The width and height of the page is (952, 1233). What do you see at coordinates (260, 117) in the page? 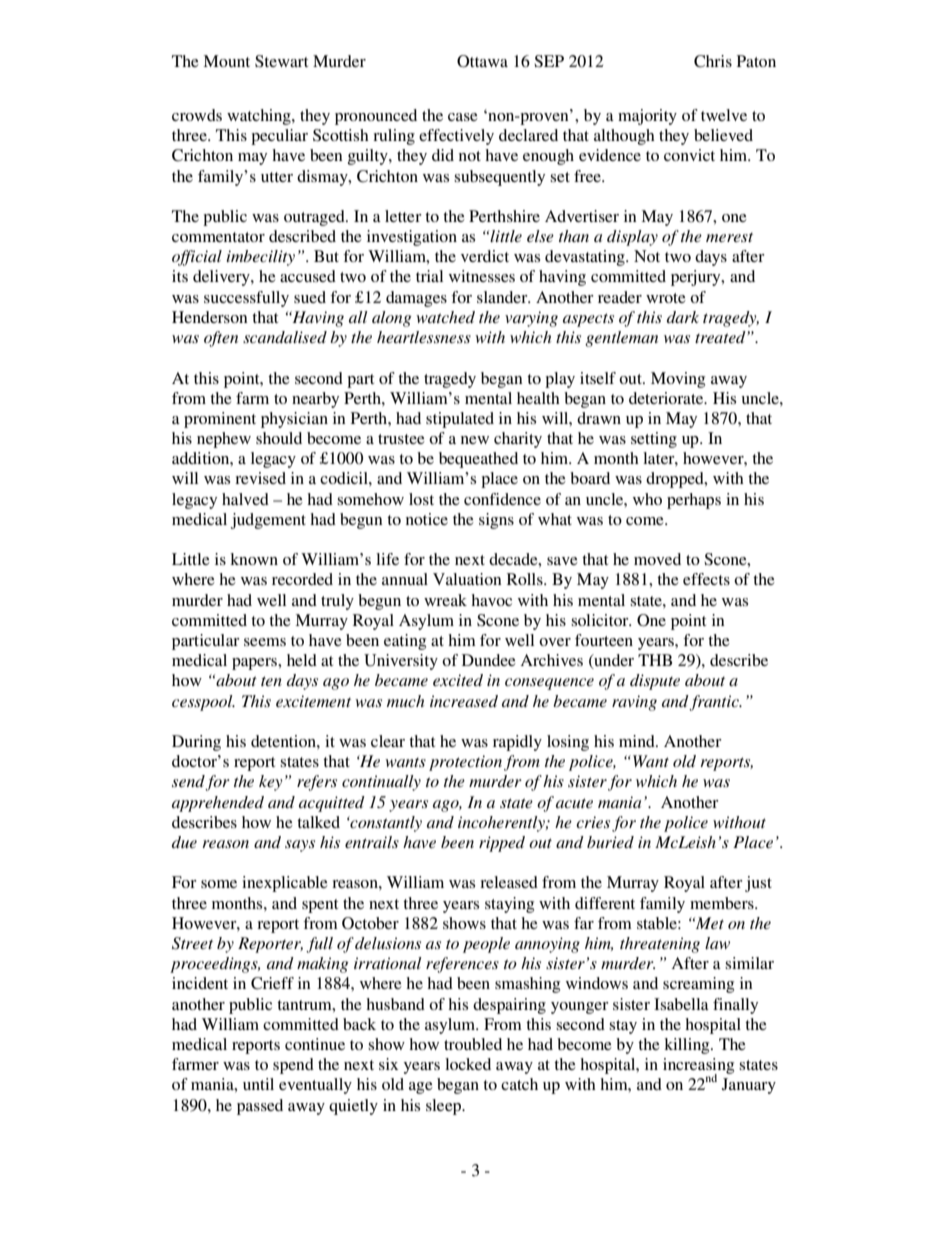
I see `watching` at bounding box center [260, 117].
